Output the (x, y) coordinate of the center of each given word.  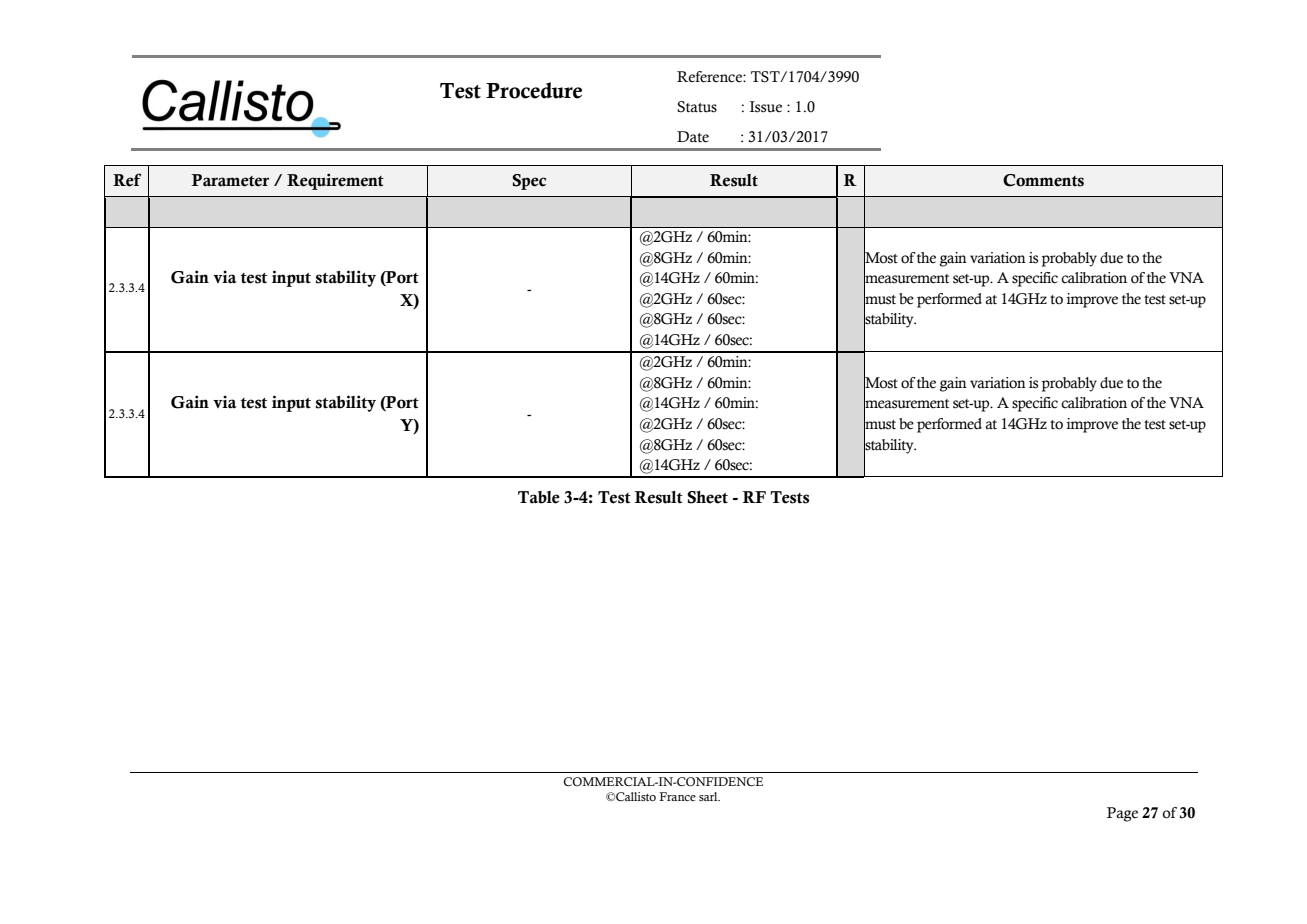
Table (539, 497)
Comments (1043, 180)
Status (697, 107)
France (677, 796)
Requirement (335, 181)
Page (1122, 814)
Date (693, 137)
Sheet (707, 497)
